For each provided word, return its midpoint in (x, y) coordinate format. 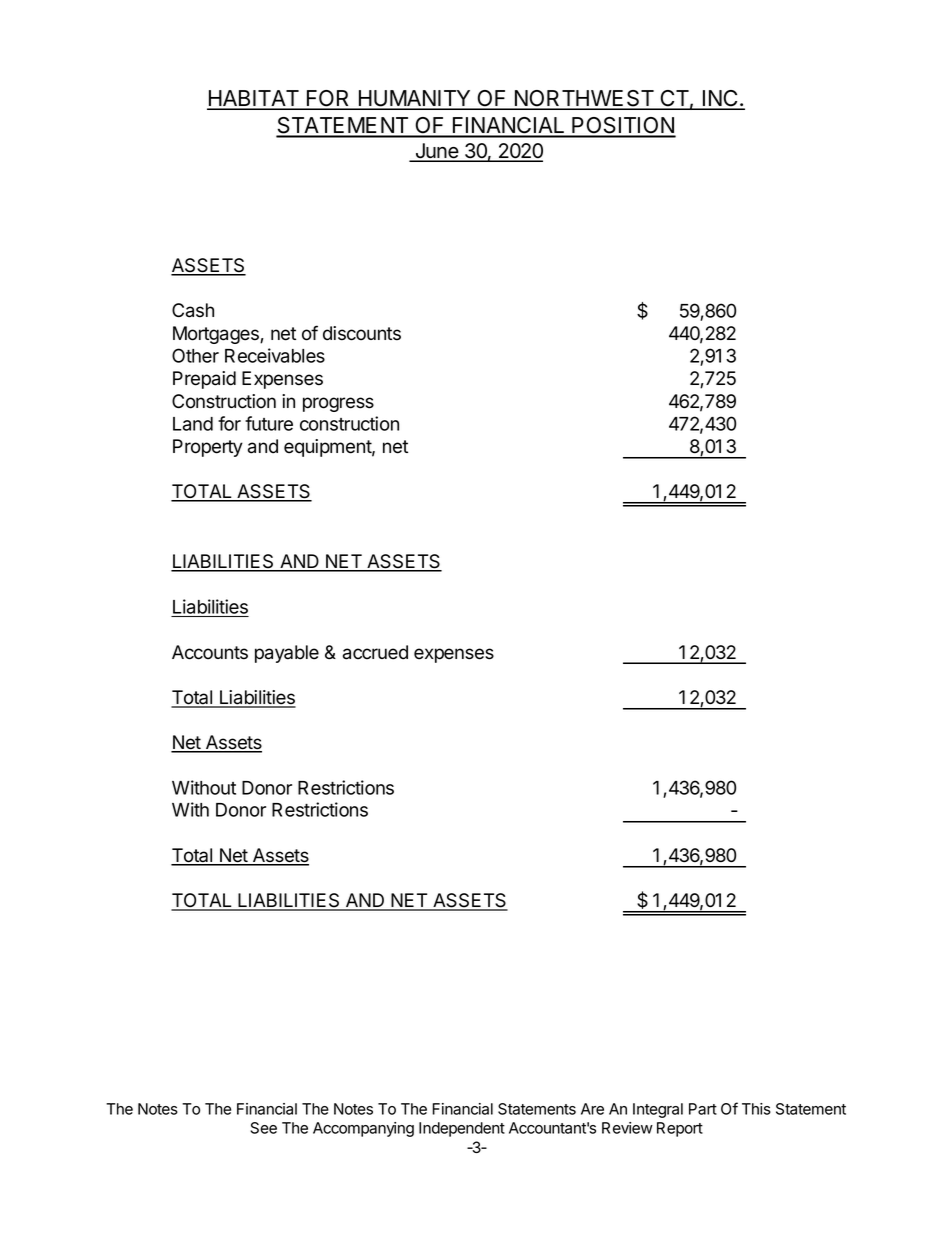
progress (338, 404)
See (263, 1128)
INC (720, 99)
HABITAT (254, 99)
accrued (375, 652)
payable (287, 654)
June (436, 152)
